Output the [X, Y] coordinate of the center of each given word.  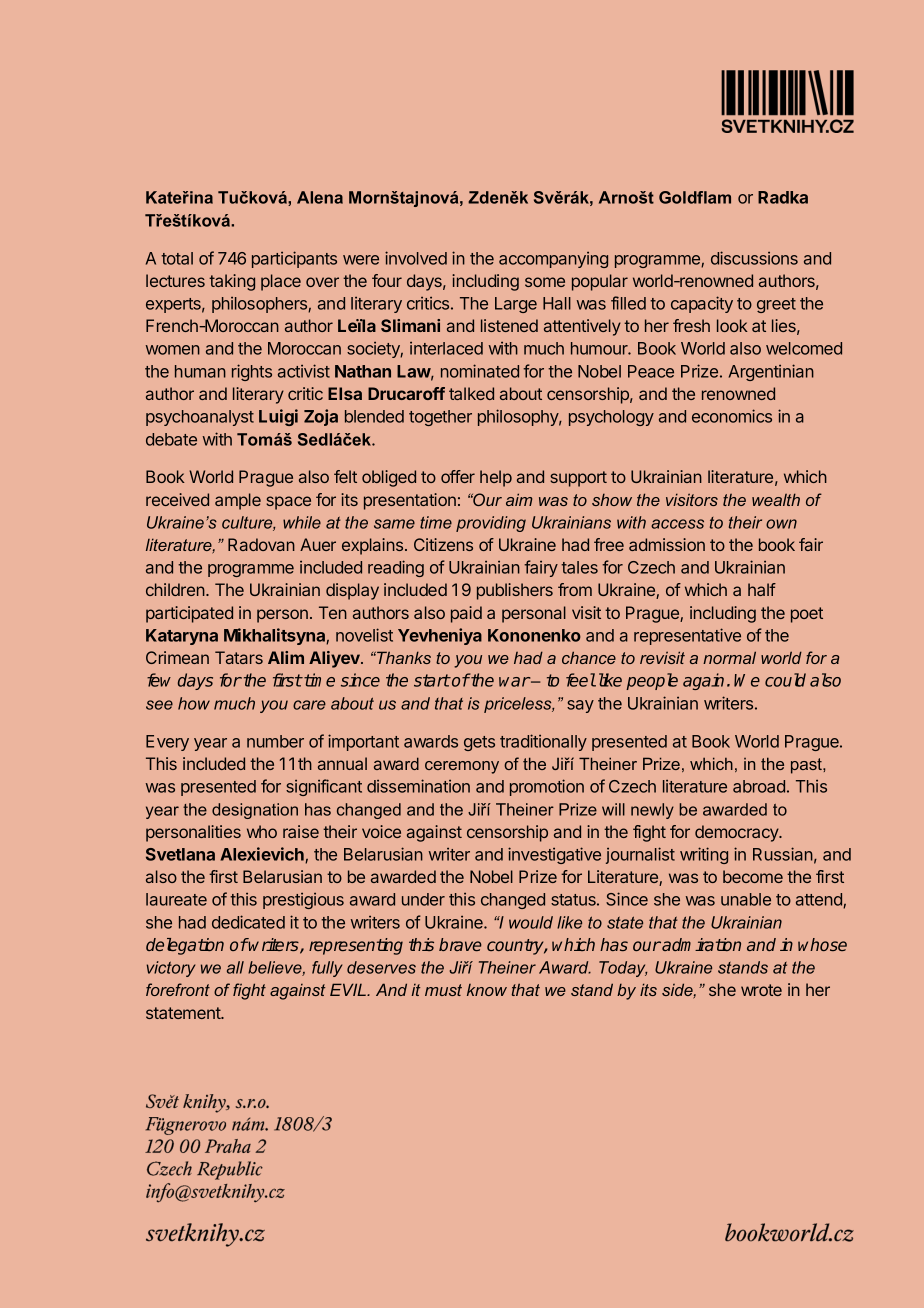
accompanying [553, 260]
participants [294, 259]
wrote [761, 990]
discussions [754, 258]
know [487, 990]
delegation [185, 946]
